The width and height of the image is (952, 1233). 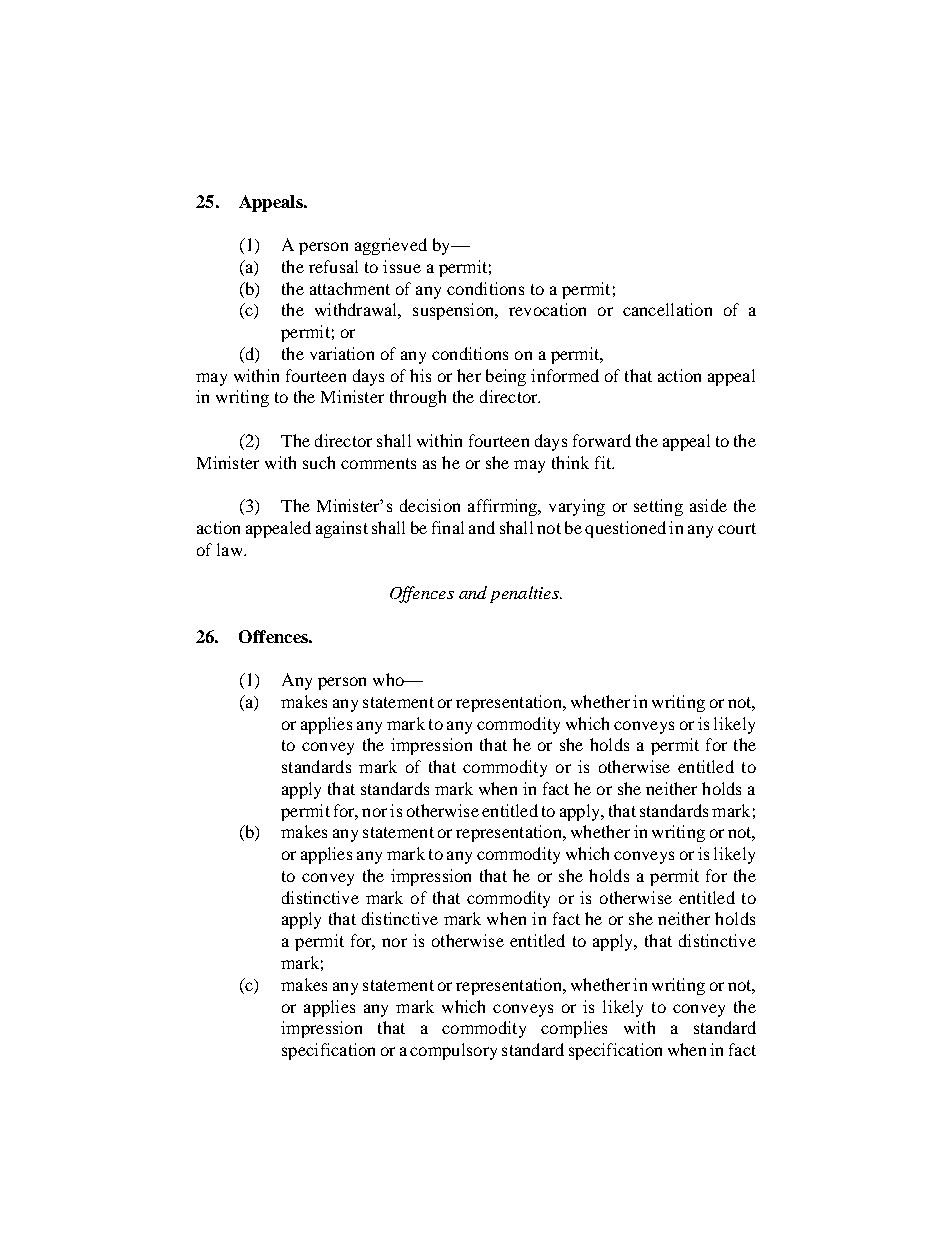 I want to click on such, so click(x=319, y=462).
